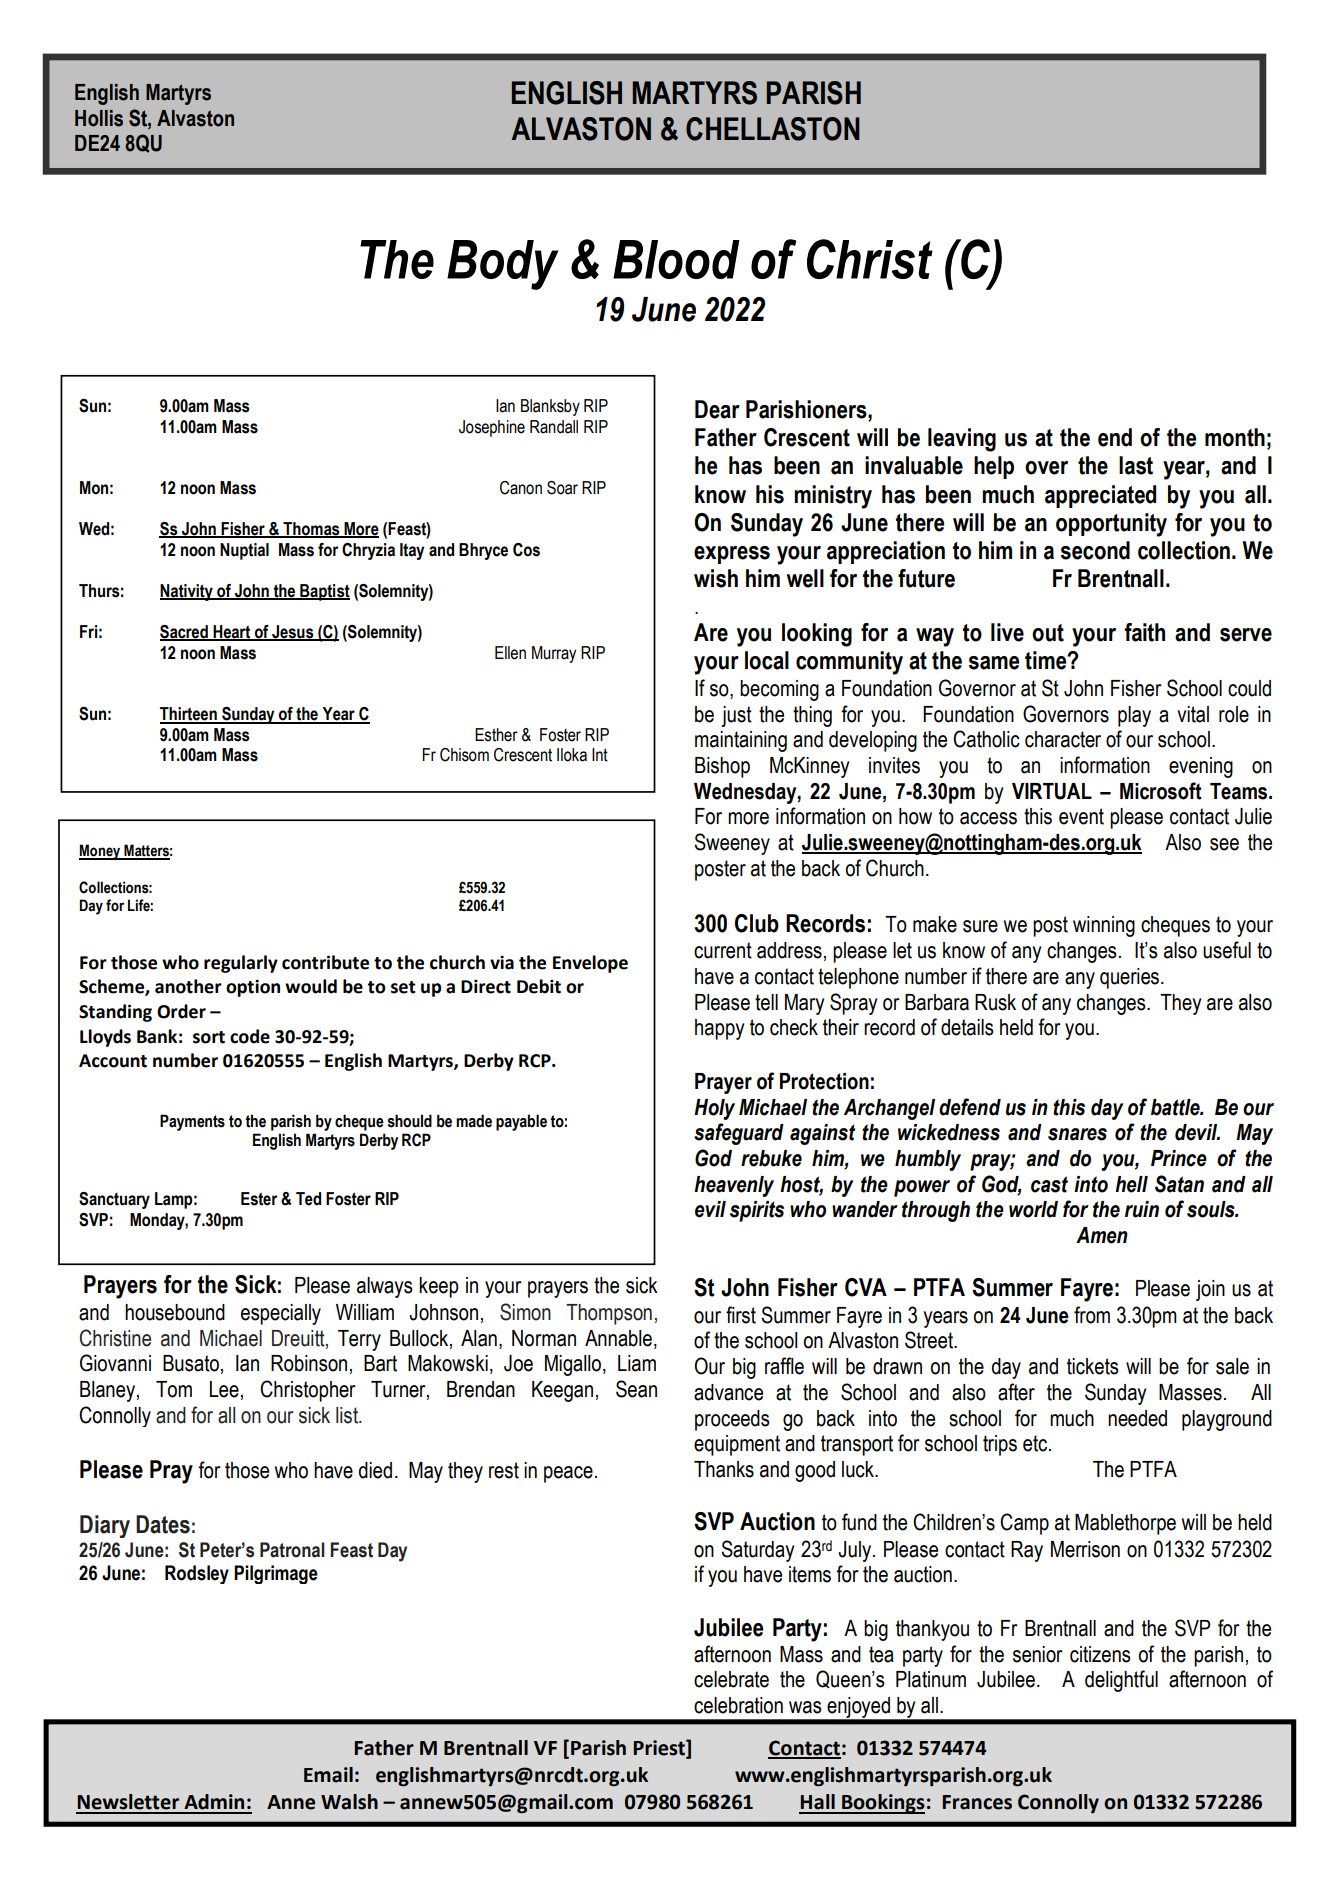  I want to click on Hollis, so click(99, 118).
